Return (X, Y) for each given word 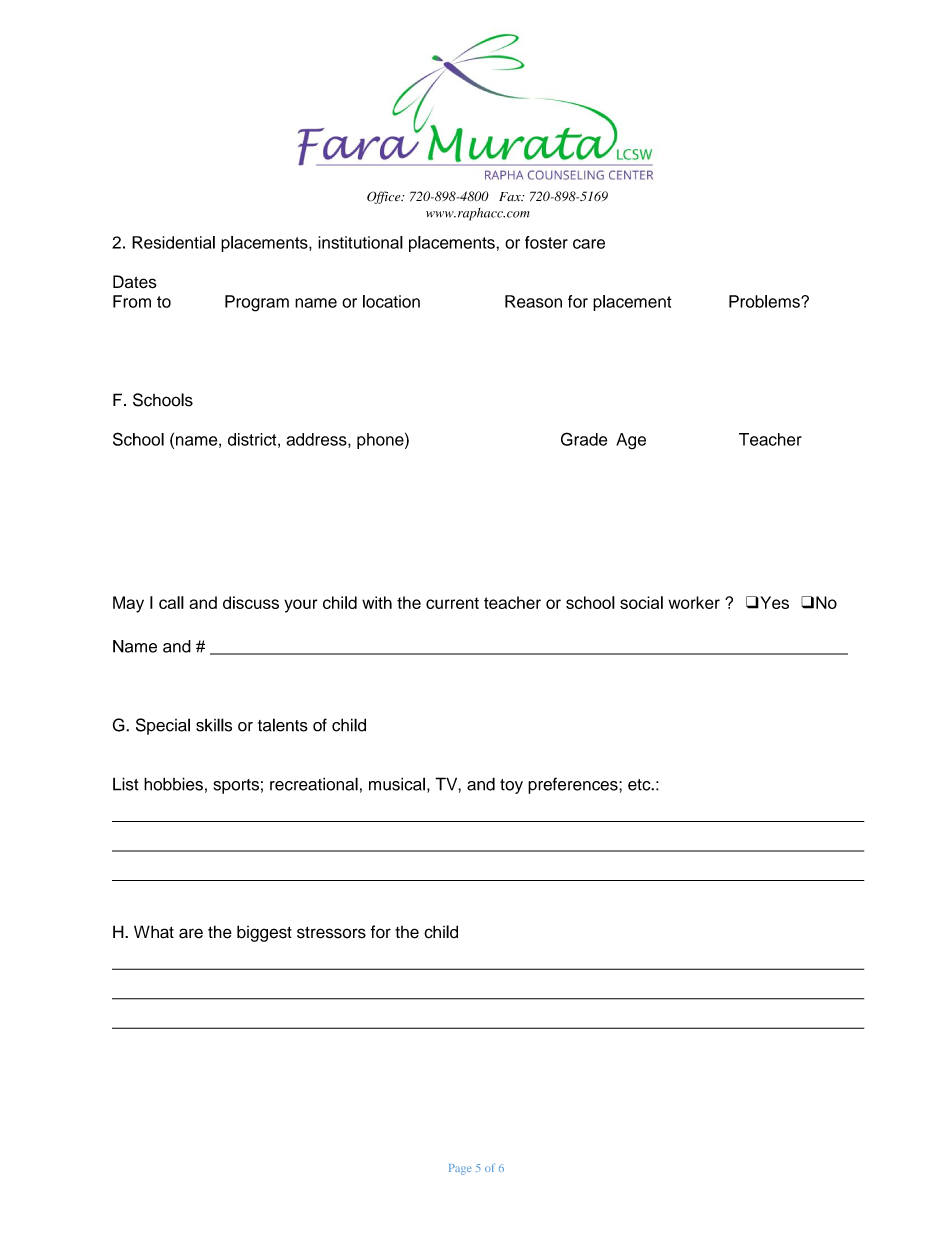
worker (694, 602)
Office (385, 197)
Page (460, 1169)
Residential (173, 242)
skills (214, 725)
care (589, 244)
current (452, 603)
